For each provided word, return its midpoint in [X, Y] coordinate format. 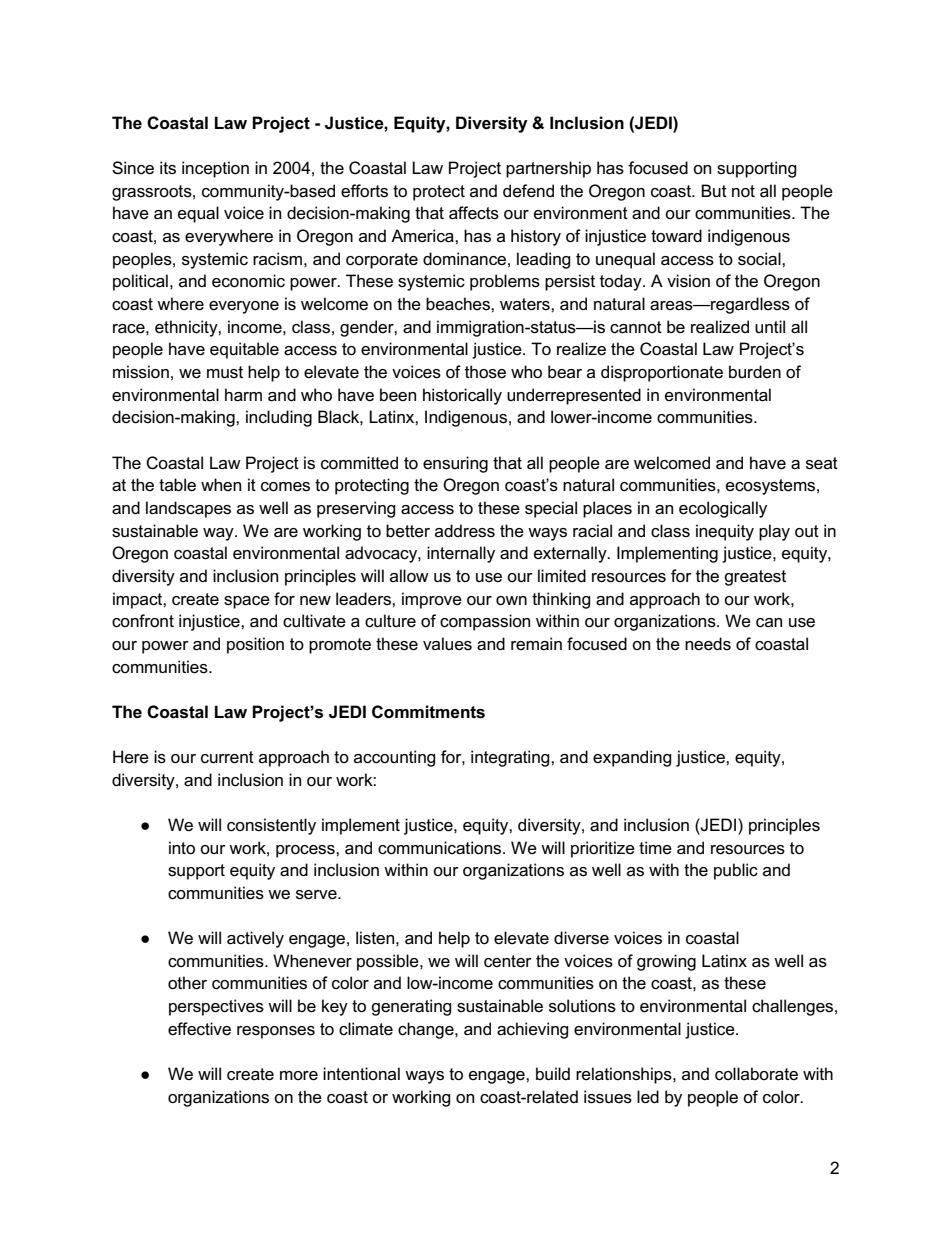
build [553, 1074]
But [714, 190]
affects [474, 213]
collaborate [756, 1074]
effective [199, 1028]
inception [215, 169]
